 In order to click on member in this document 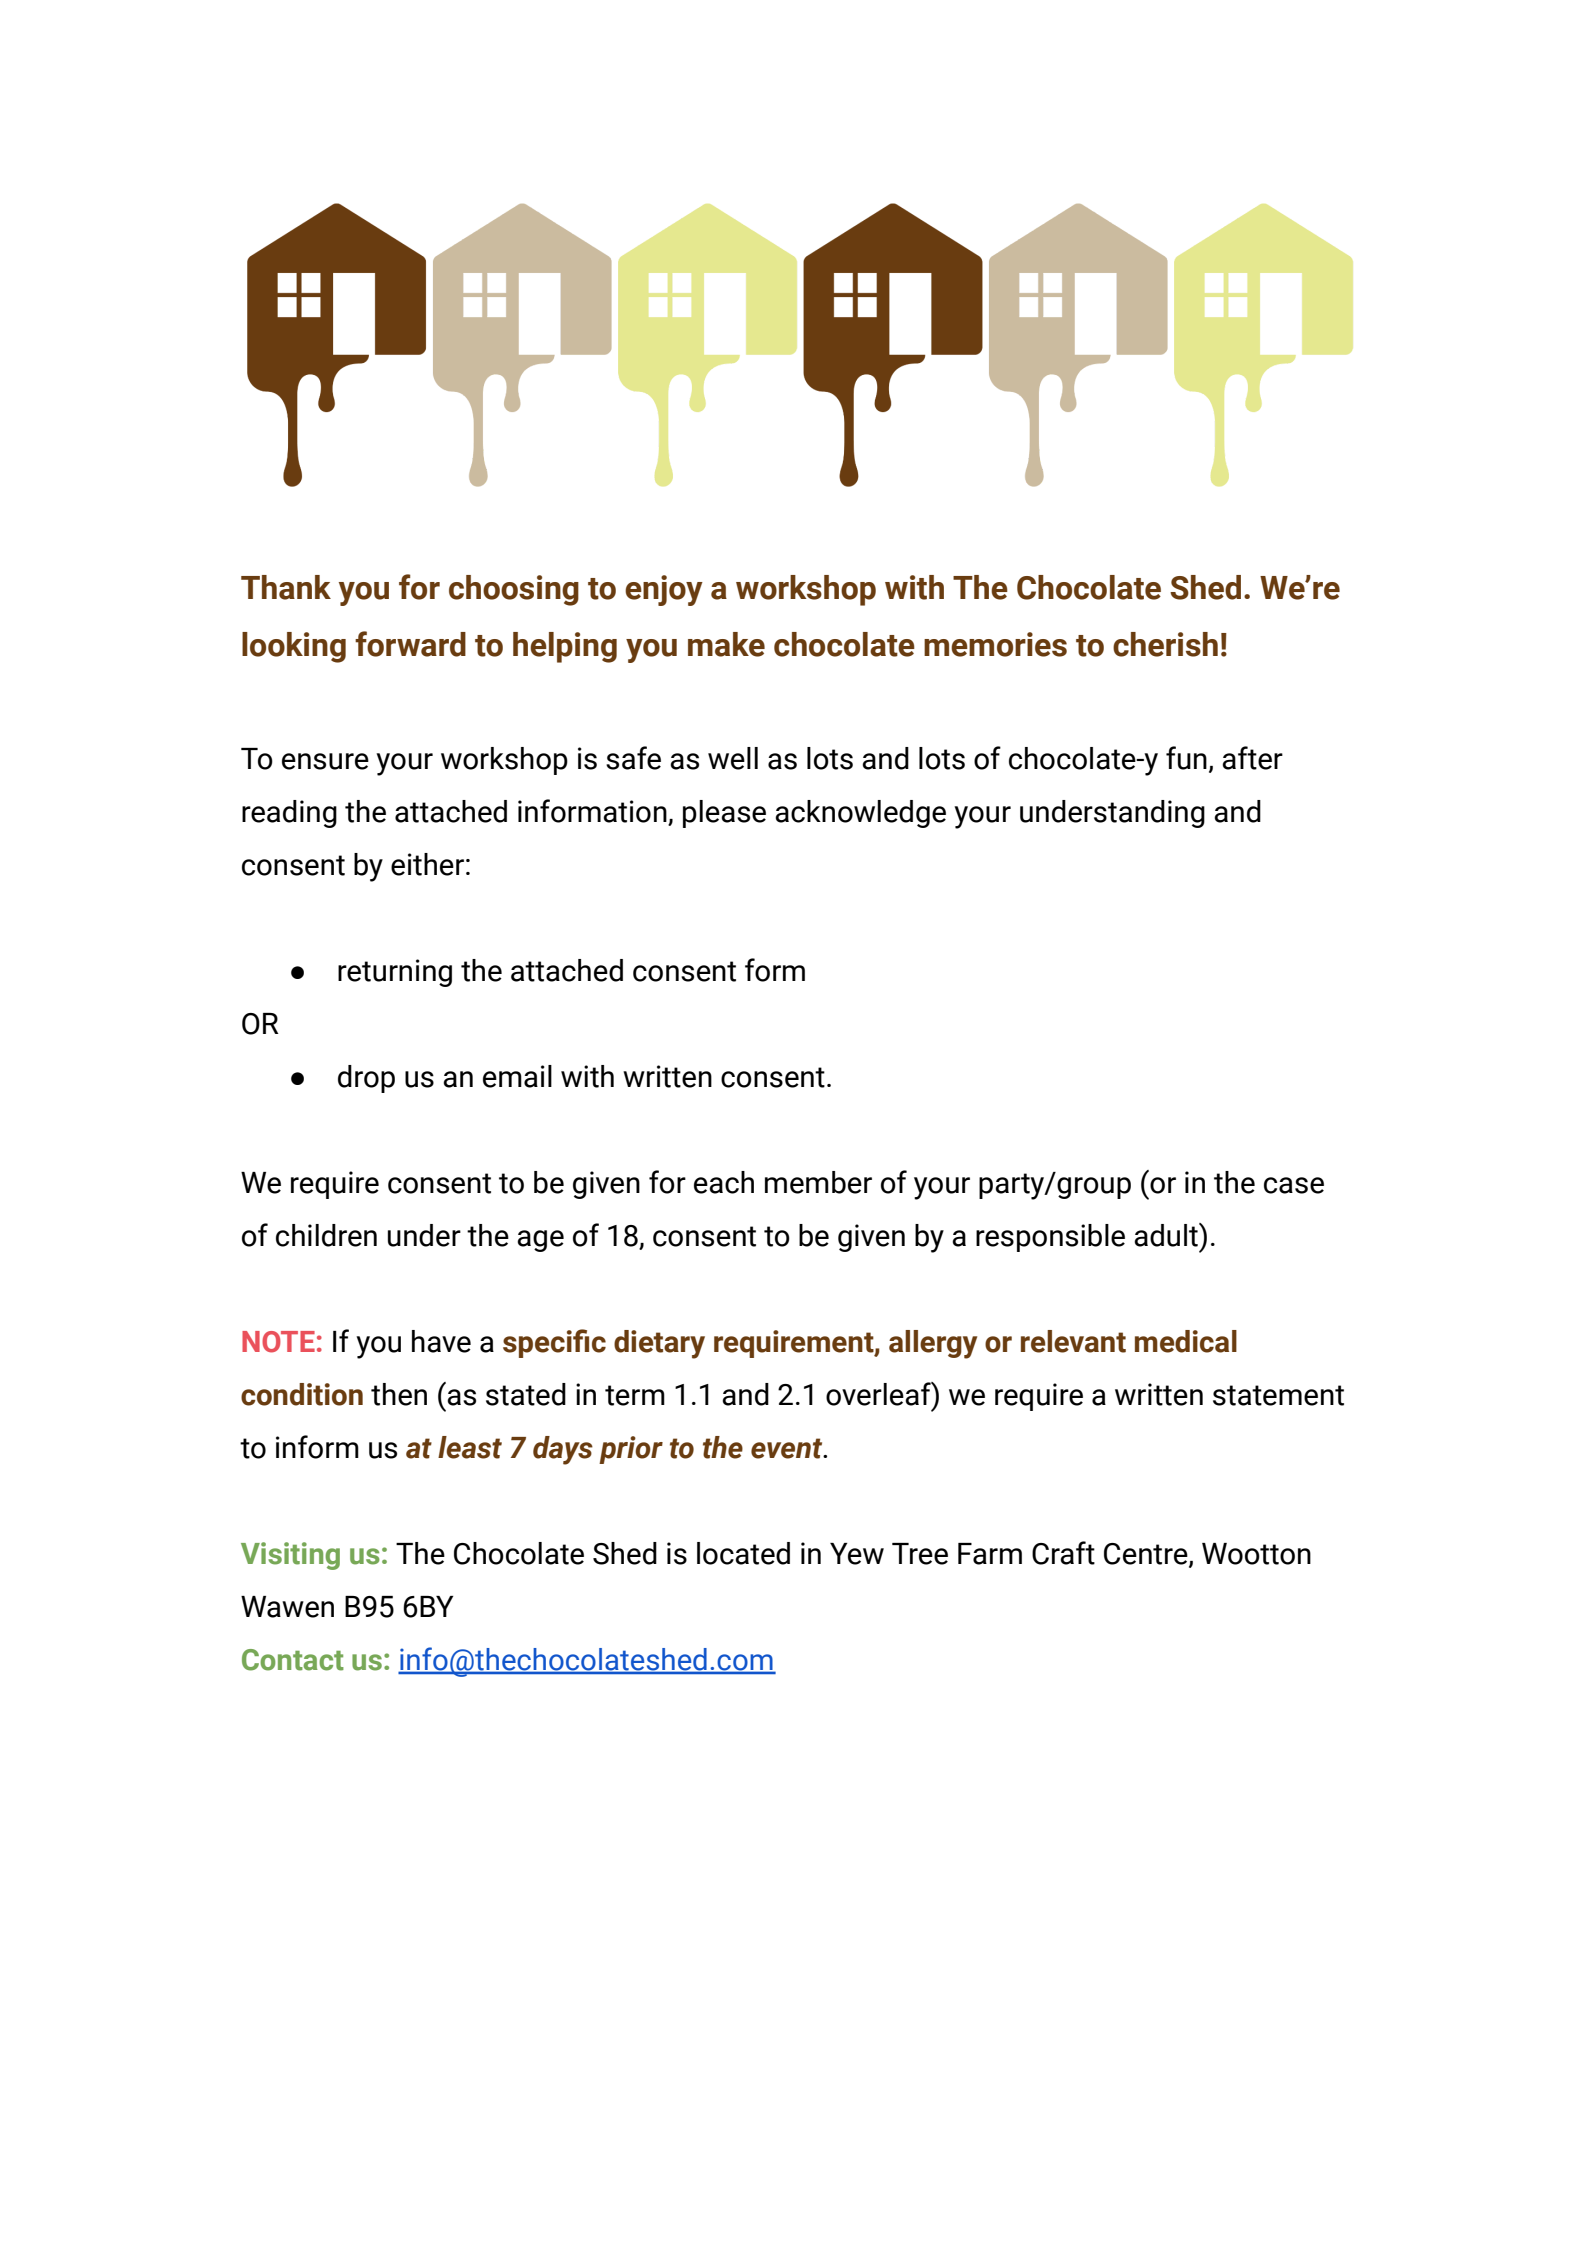, I will do `click(818, 1182)`.
